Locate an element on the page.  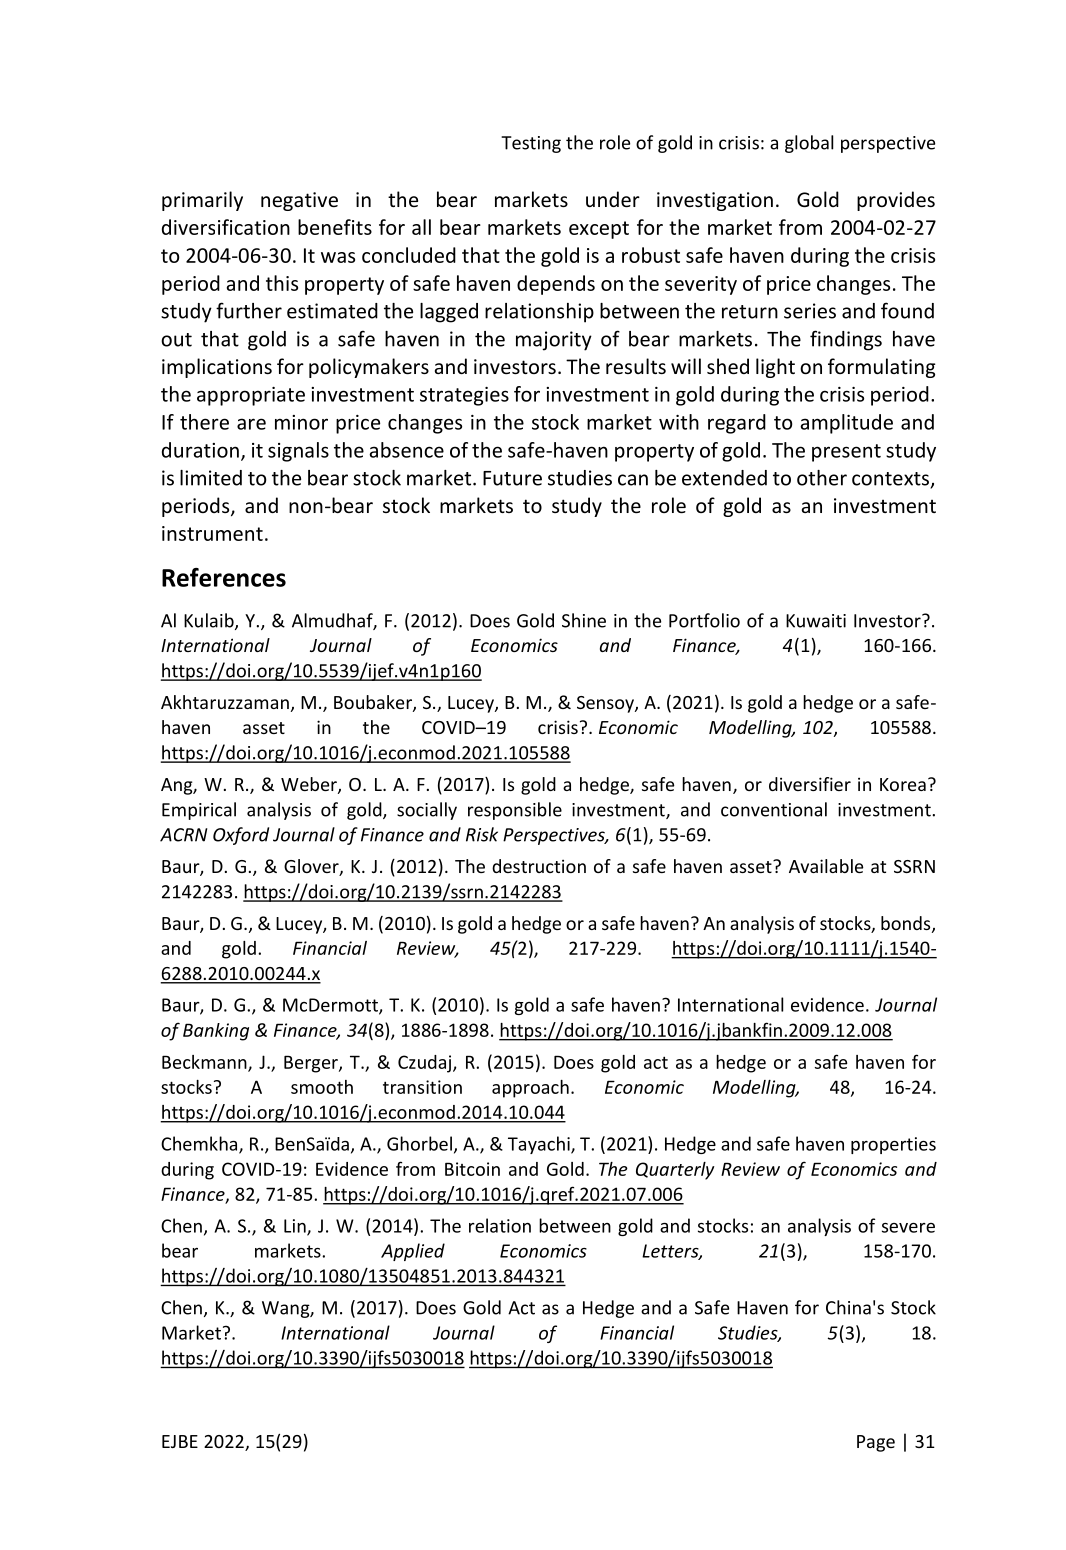
global is located at coordinates (809, 144).
